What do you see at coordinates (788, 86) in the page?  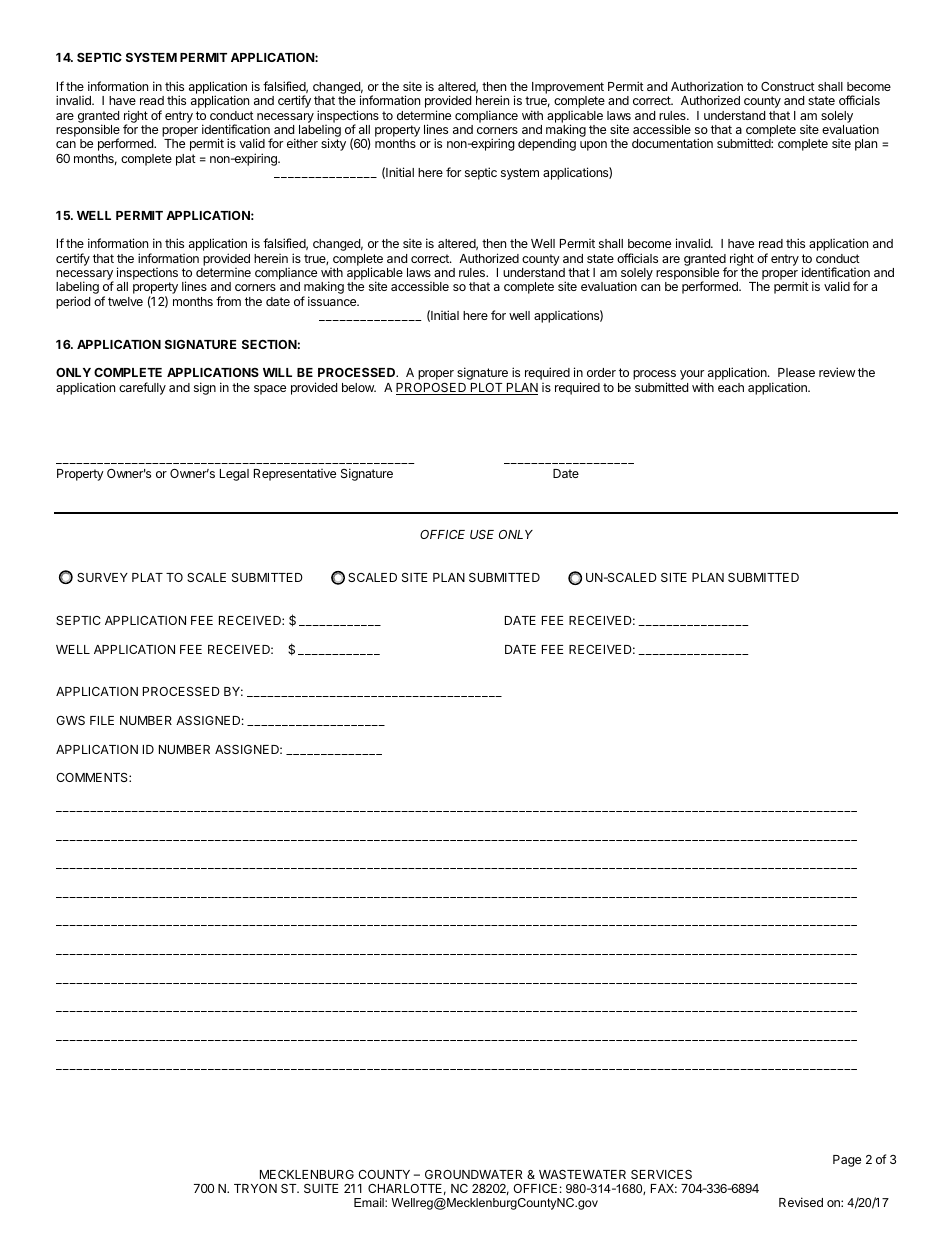 I see `Construct` at bounding box center [788, 86].
